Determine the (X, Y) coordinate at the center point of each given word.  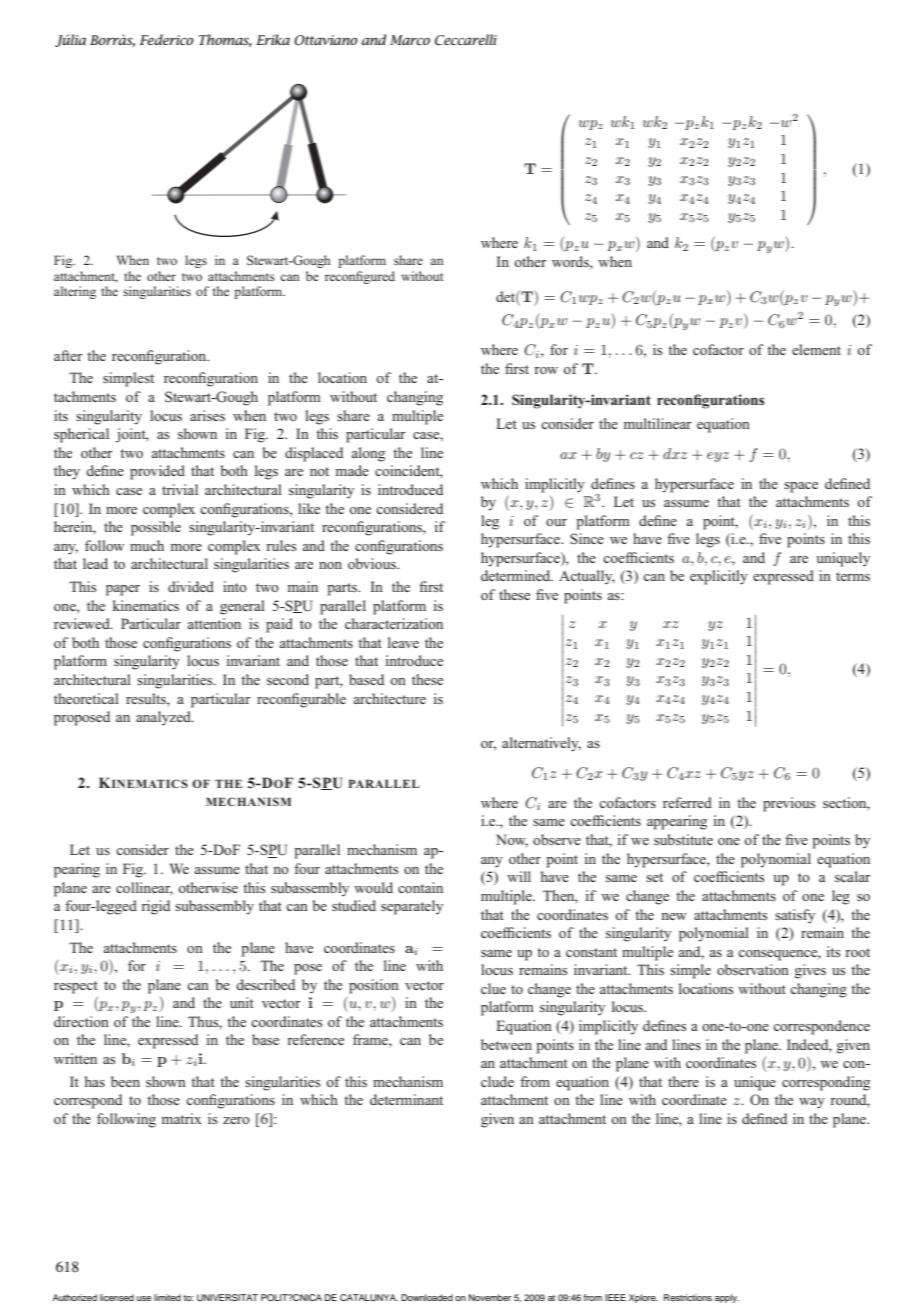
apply (727, 1298)
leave (403, 642)
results (147, 698)
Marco (410, 40)
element (816, 349)
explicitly (719, 577)
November (490, 1297)
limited (167, 1297)
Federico (167, 39)
